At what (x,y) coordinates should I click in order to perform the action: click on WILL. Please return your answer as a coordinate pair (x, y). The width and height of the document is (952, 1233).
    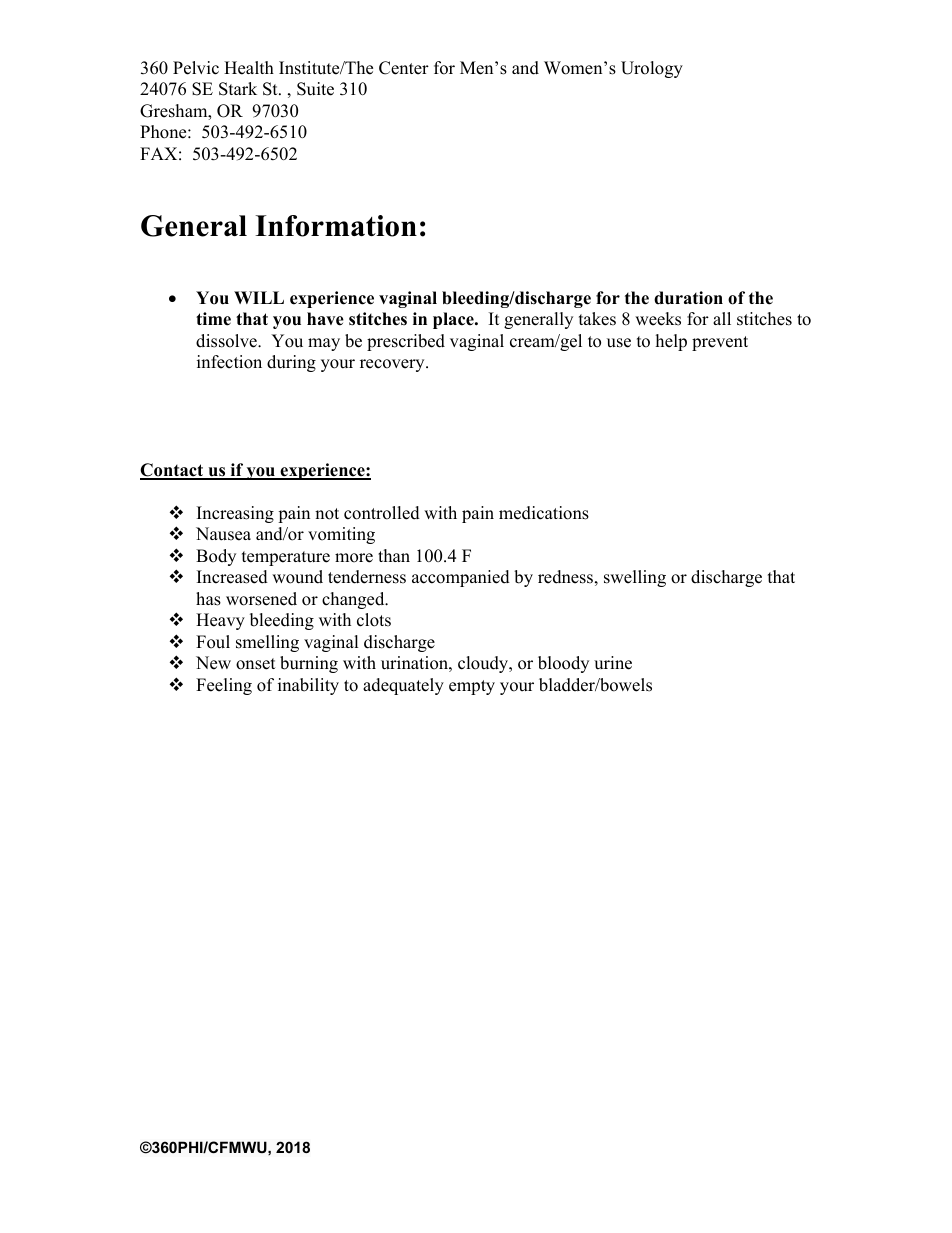
    Looking at the image, I should click on (259, 297).
